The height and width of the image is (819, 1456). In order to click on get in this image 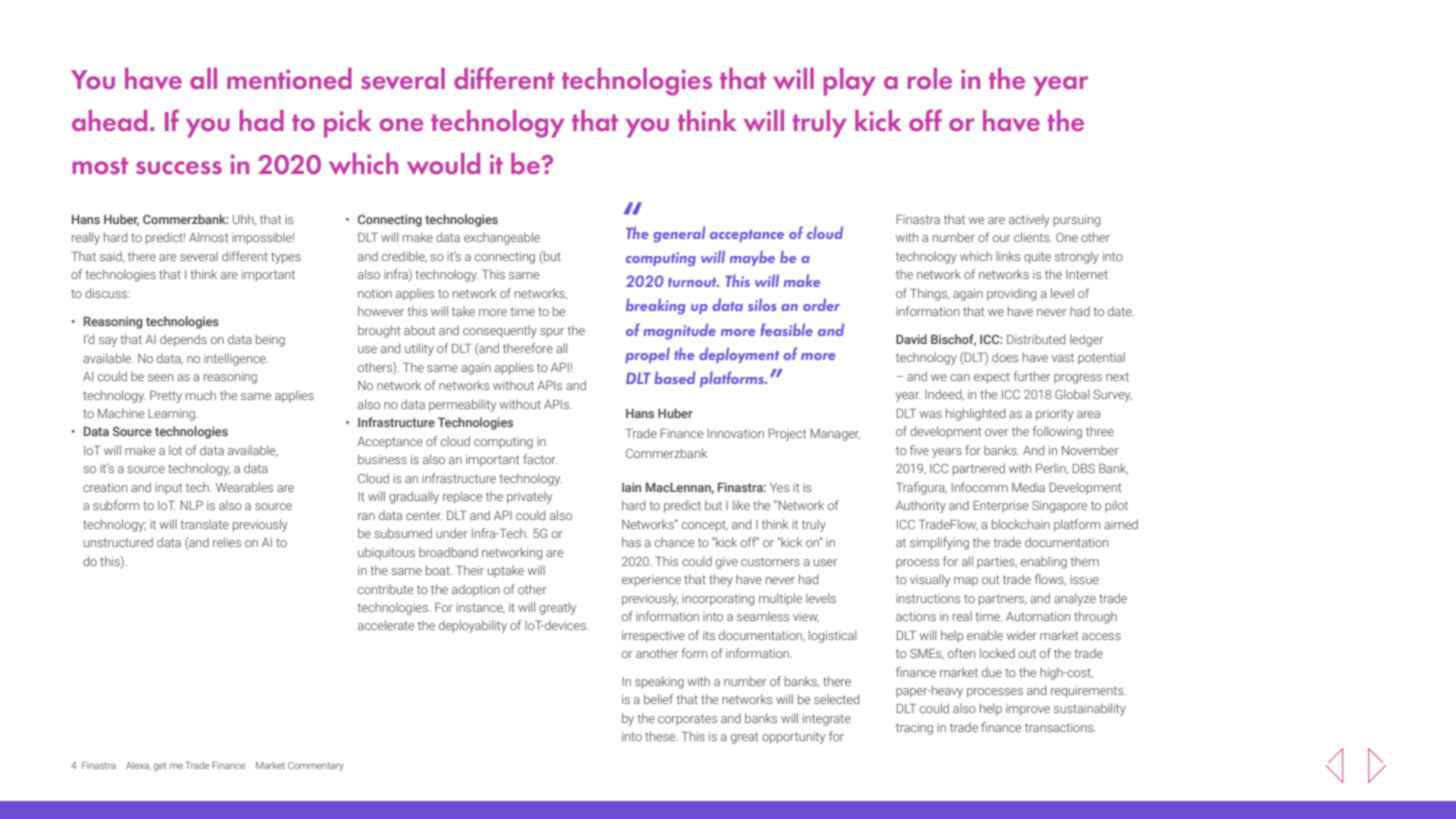, I will do `click(160, 767)`.
